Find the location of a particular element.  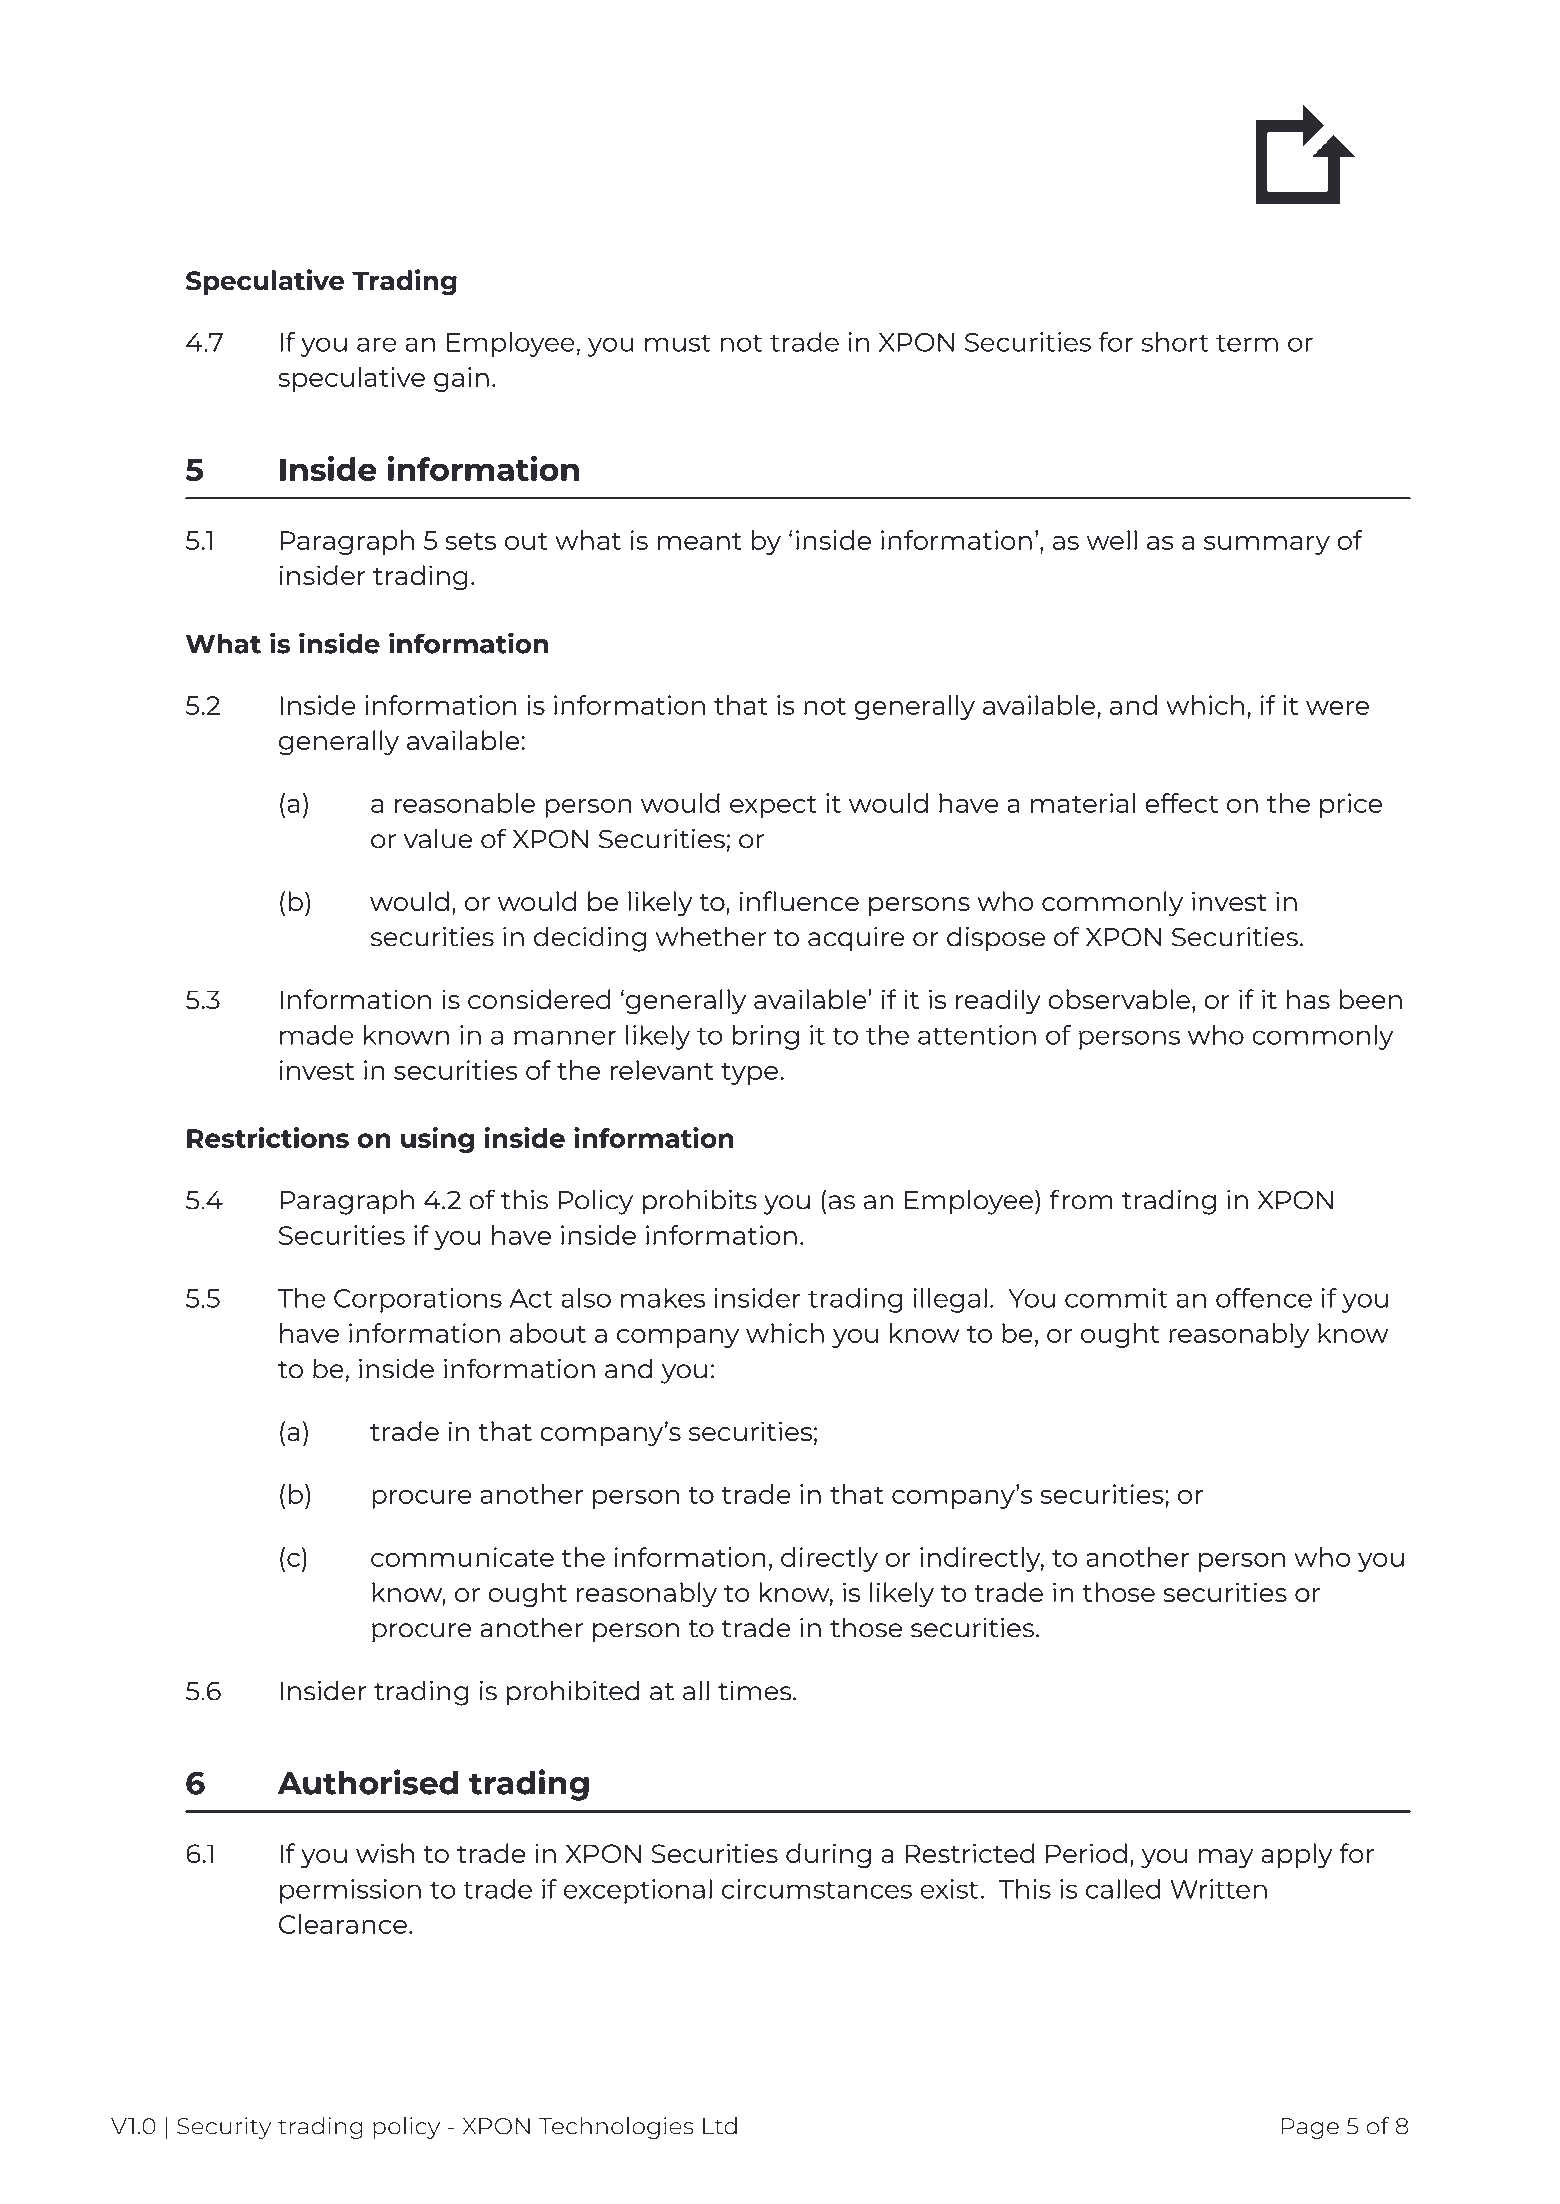

offence is located at coordinates (1264, 1298).
